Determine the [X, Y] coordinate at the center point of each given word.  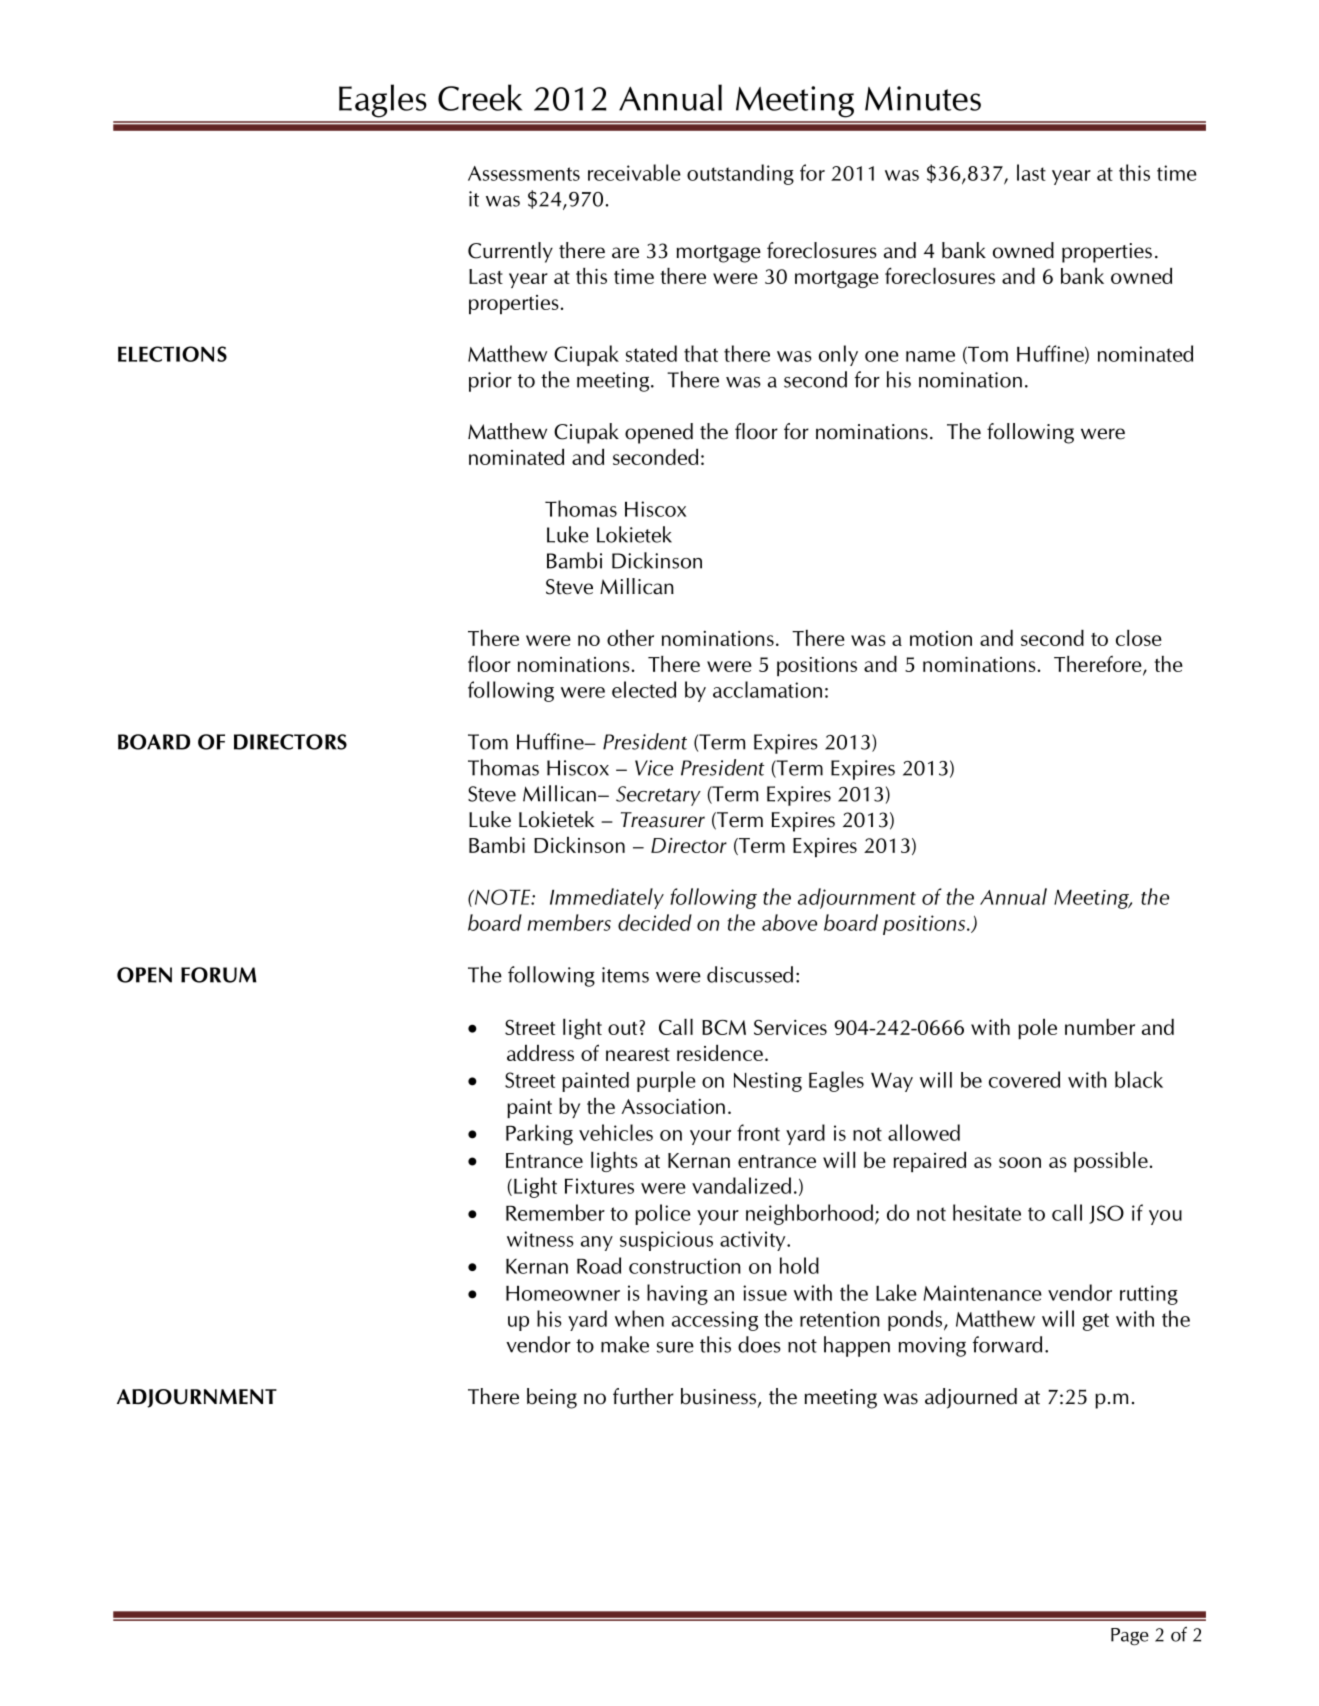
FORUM [219, 975]
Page [1130, 1637]
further [643, 1396]
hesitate [987, 1212]
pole [1037, 1029]
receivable [634, 172]
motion [941, 638]
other [630, 638]
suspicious [666, 1241]
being [552, 1398]
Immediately [607, 898]
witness [540, 1239]
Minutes [923, 98]
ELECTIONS [172, 354]
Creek [480, 97]
